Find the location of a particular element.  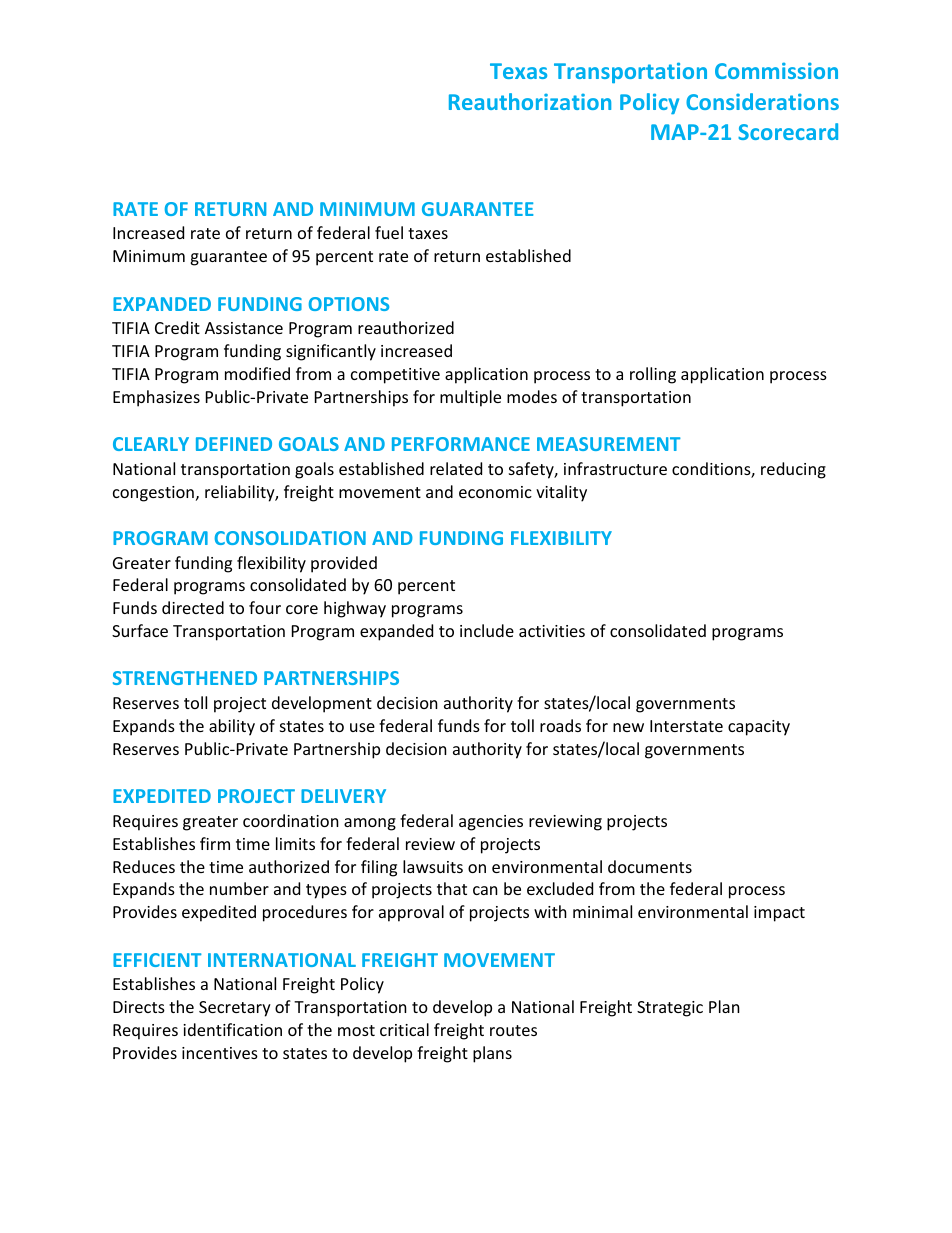

STRENGTHENED is located at coordinates (185, 678).
